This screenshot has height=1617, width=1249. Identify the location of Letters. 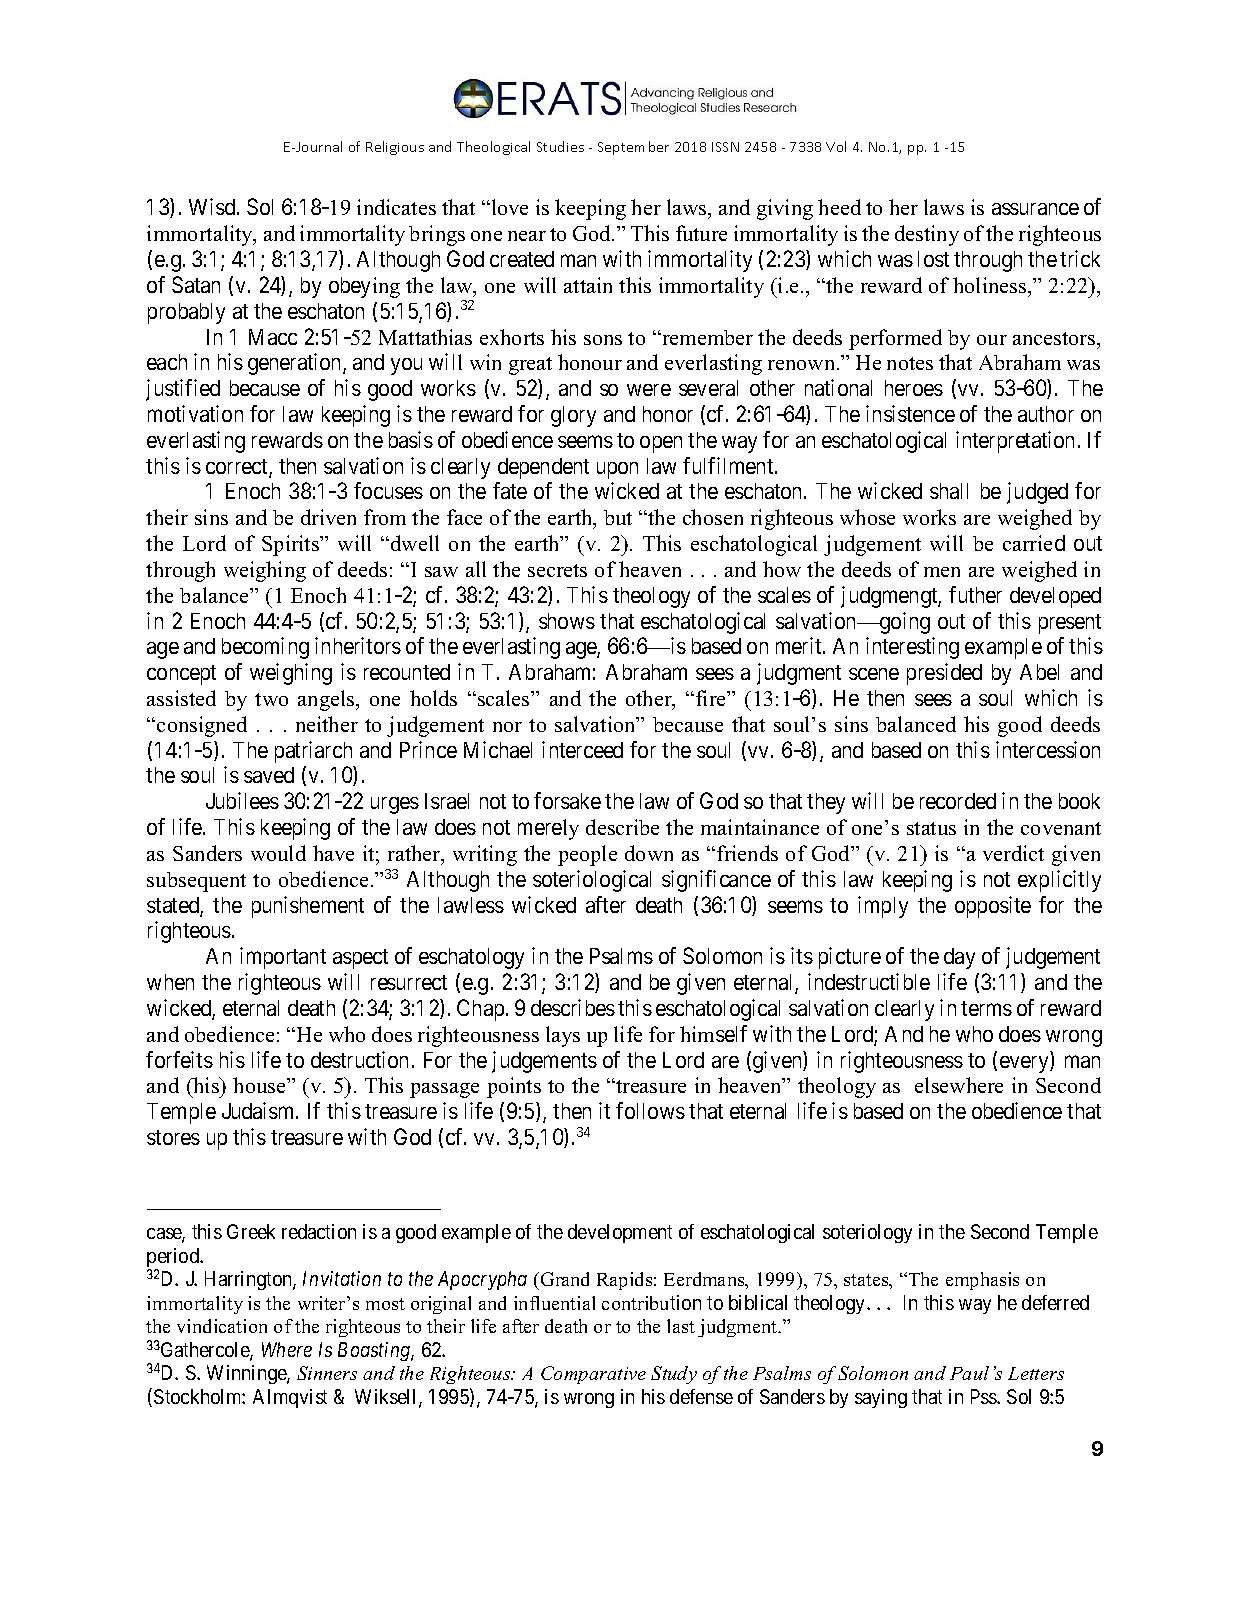
(1036, 1373).
